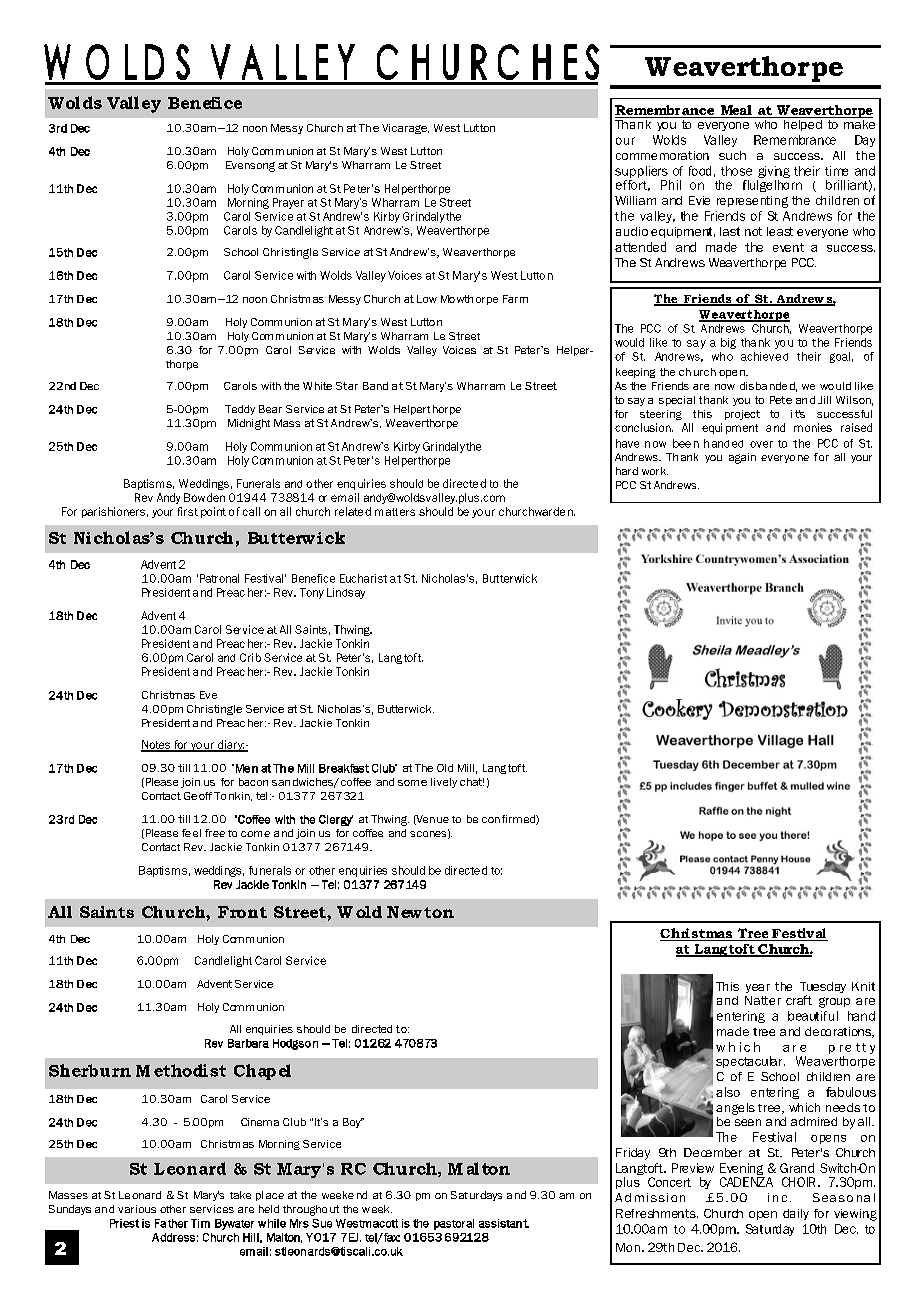 The width and height of the screenshot is (924, 1308). What do you see at coordinates (137, 1209) in the screenshot?
I see `various` at bounding box center [137, 1209].
